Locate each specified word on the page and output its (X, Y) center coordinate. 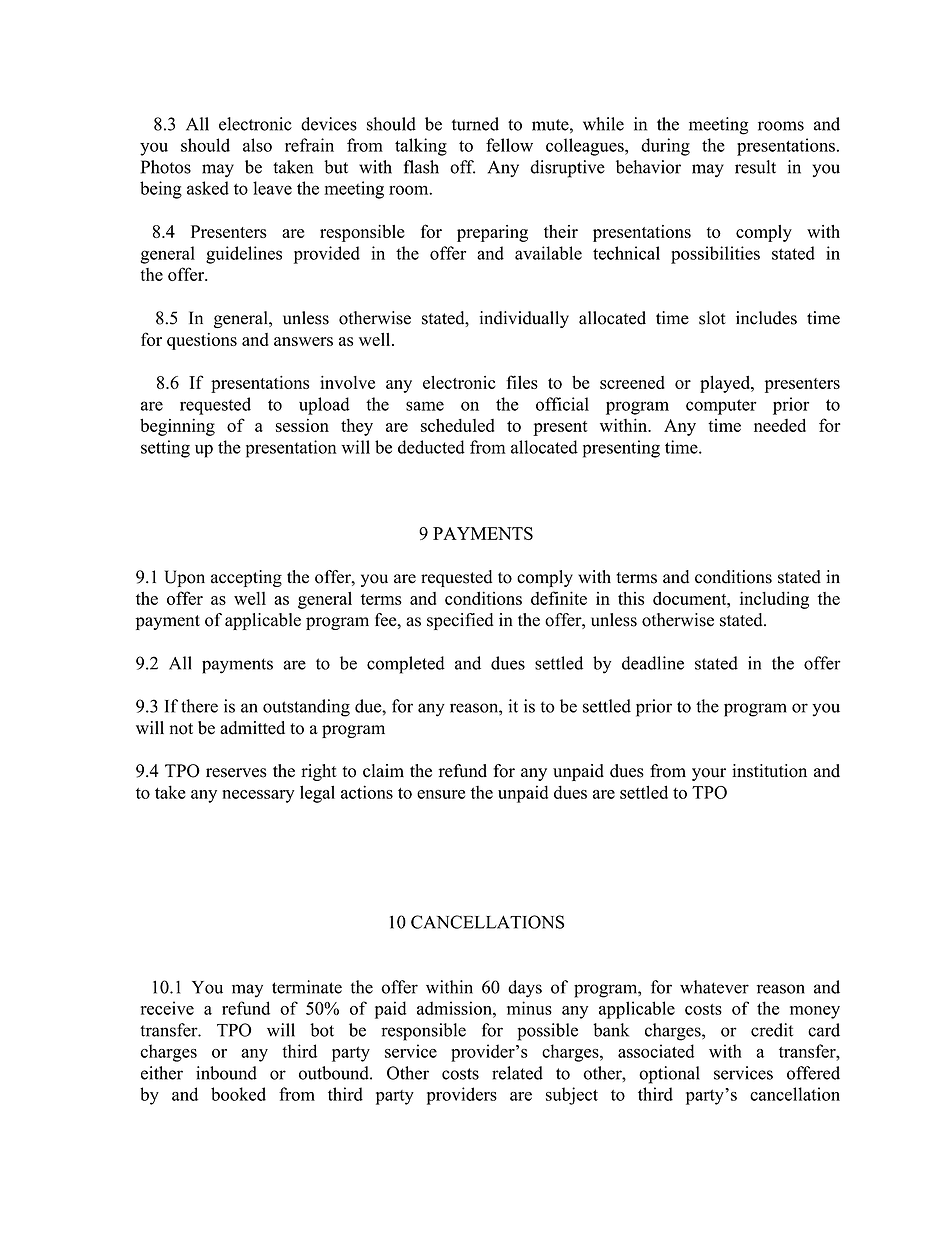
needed (780, 425)
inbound (226, 1073)
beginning (177, 427)
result (755, 167)
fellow (509, 145)
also (257, 145)
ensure (441, 794)
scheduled (457, 425)
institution (769, 771)
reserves (236, 773)
